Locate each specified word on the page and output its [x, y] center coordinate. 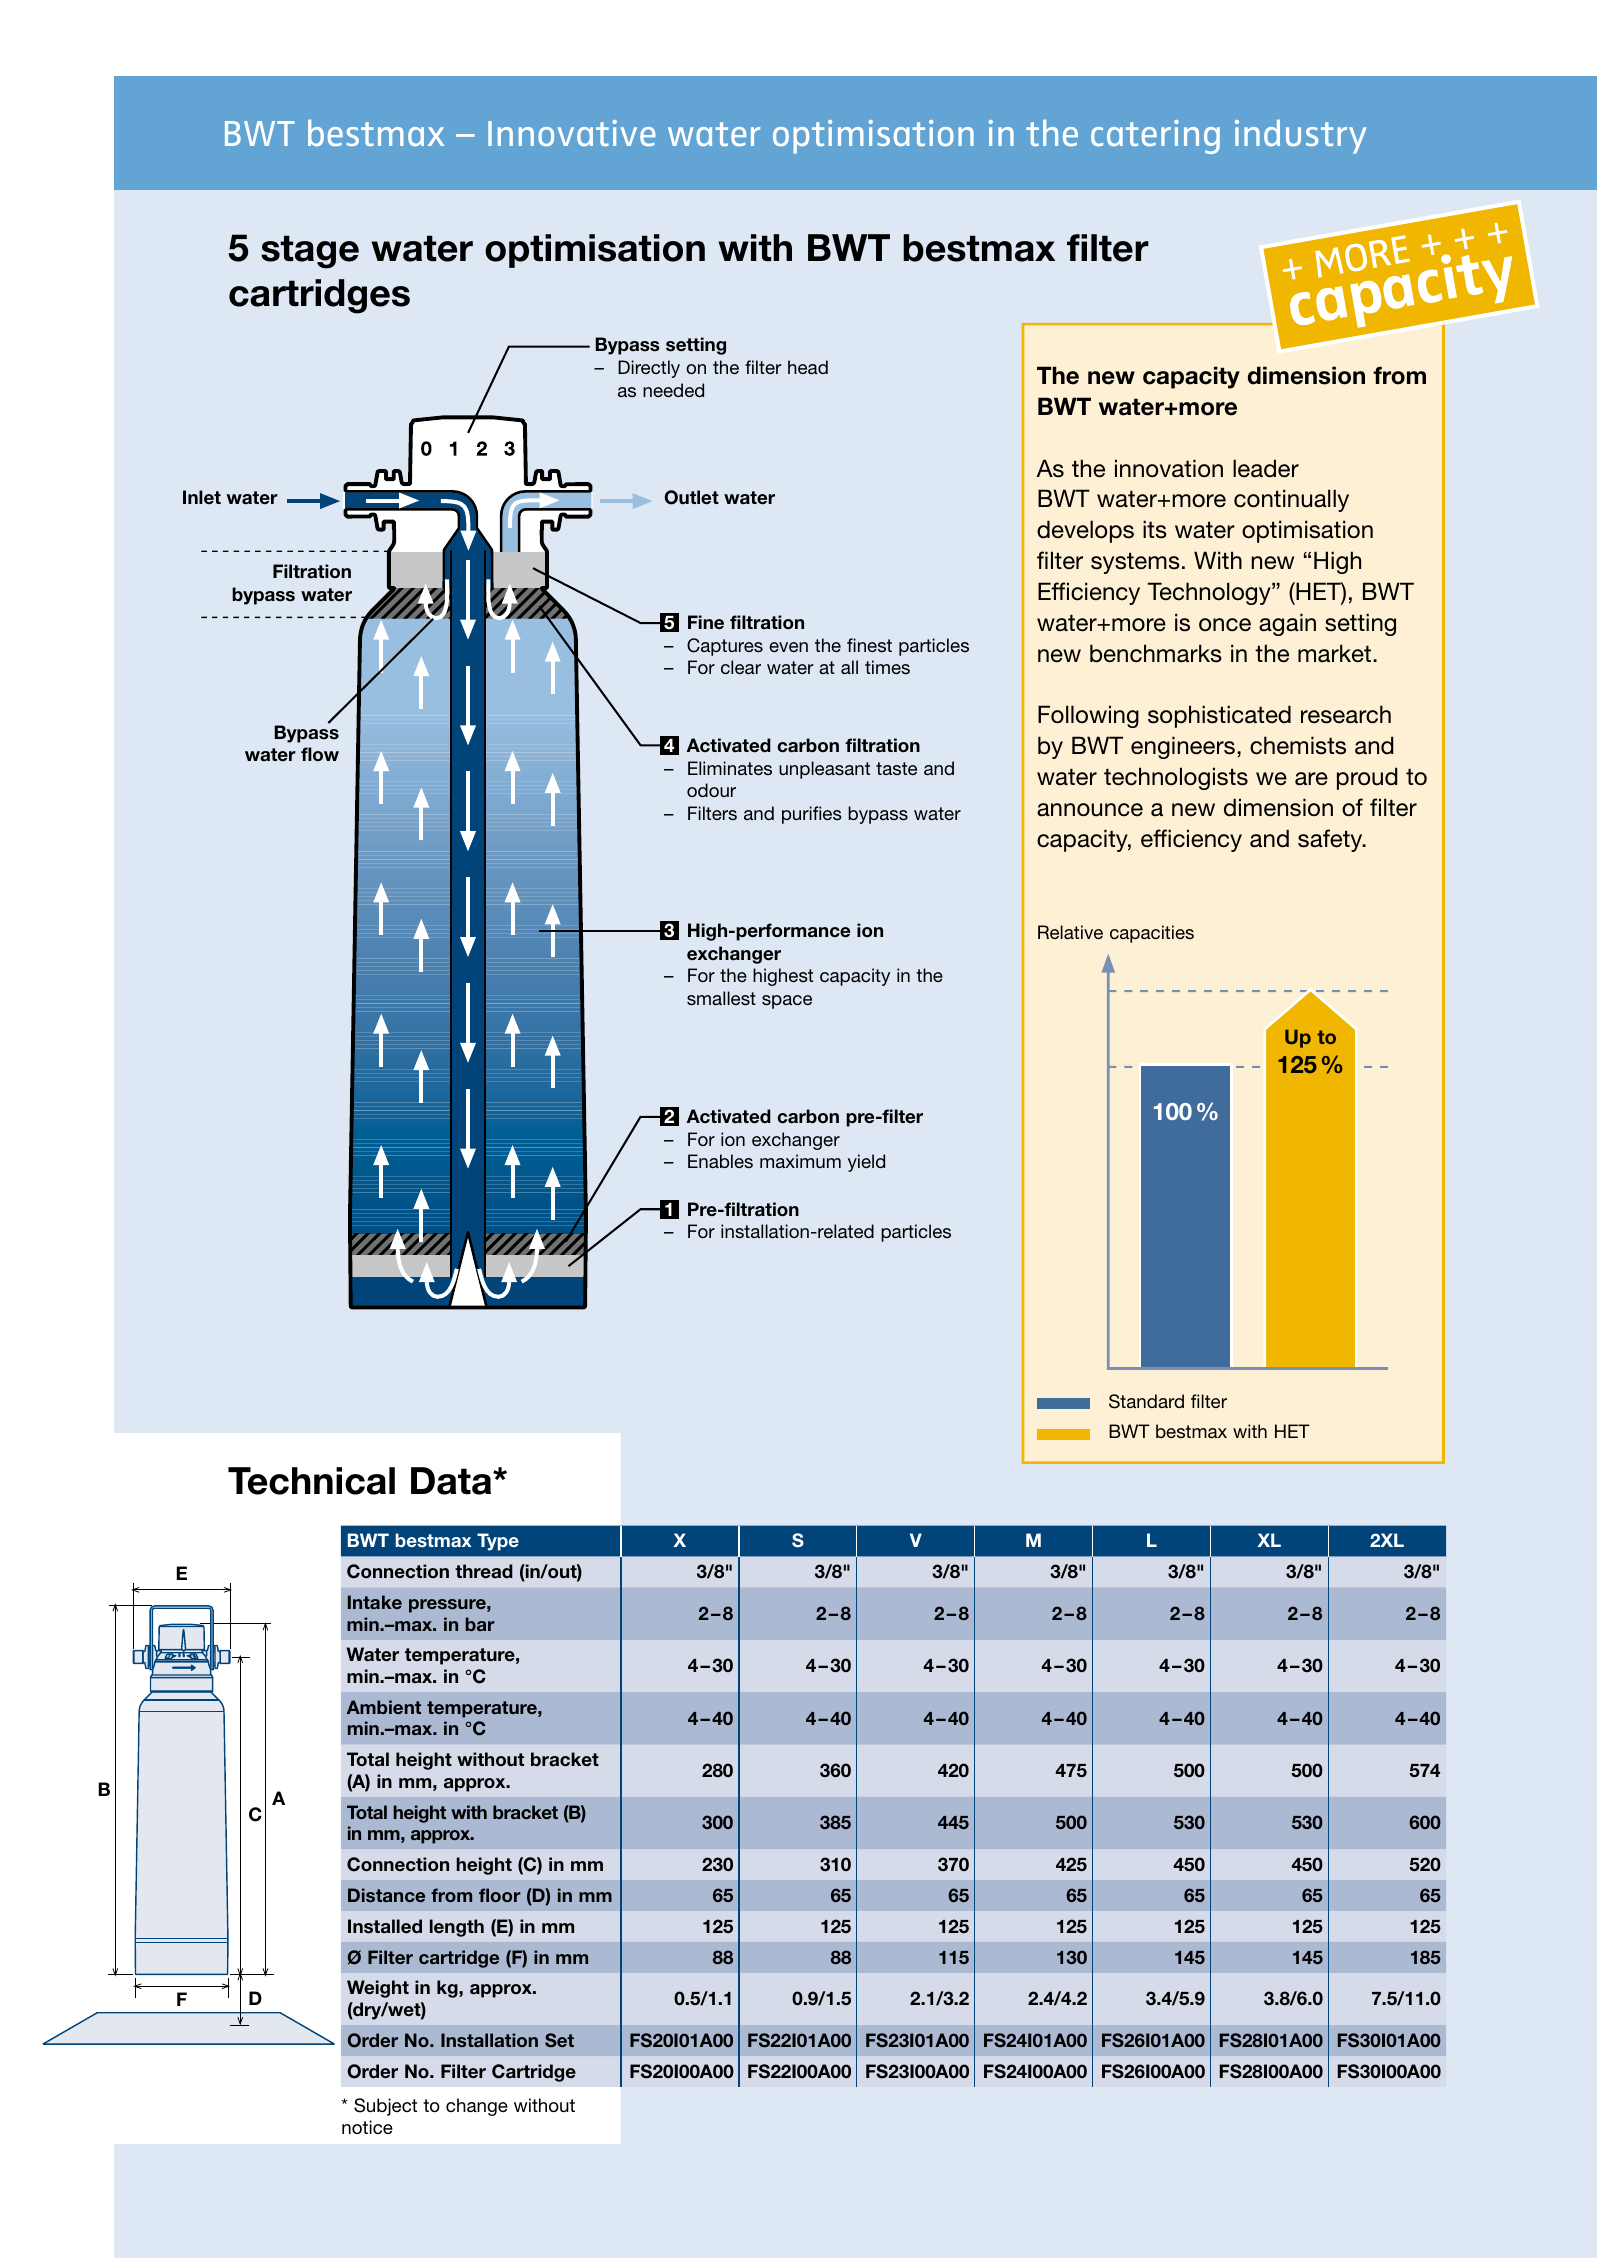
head [808, 367]
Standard [1146, 1401]
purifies [812, 815]
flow [320, 754]
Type [498, 1542]
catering [1155, 137]
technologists [1176, 778]
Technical [311, 1481]
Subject [385, 2107]
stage [310, 252]
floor [500, 1895]
